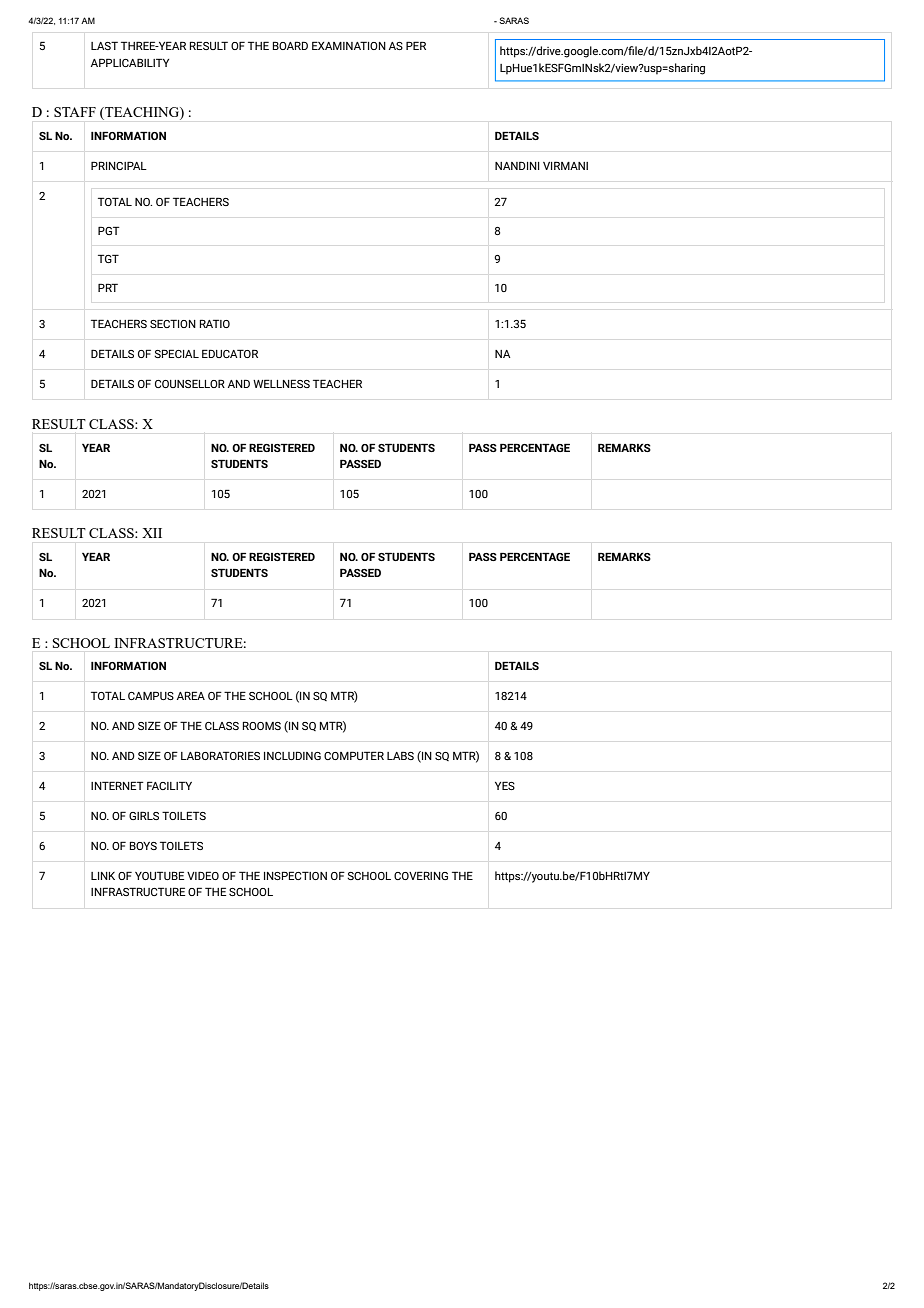 This screenshot has width=924, height=1308. What do you see at coordinates (517, 165) in the screenshot?
I see `NANDINI` at bounding box center [517, 165].
